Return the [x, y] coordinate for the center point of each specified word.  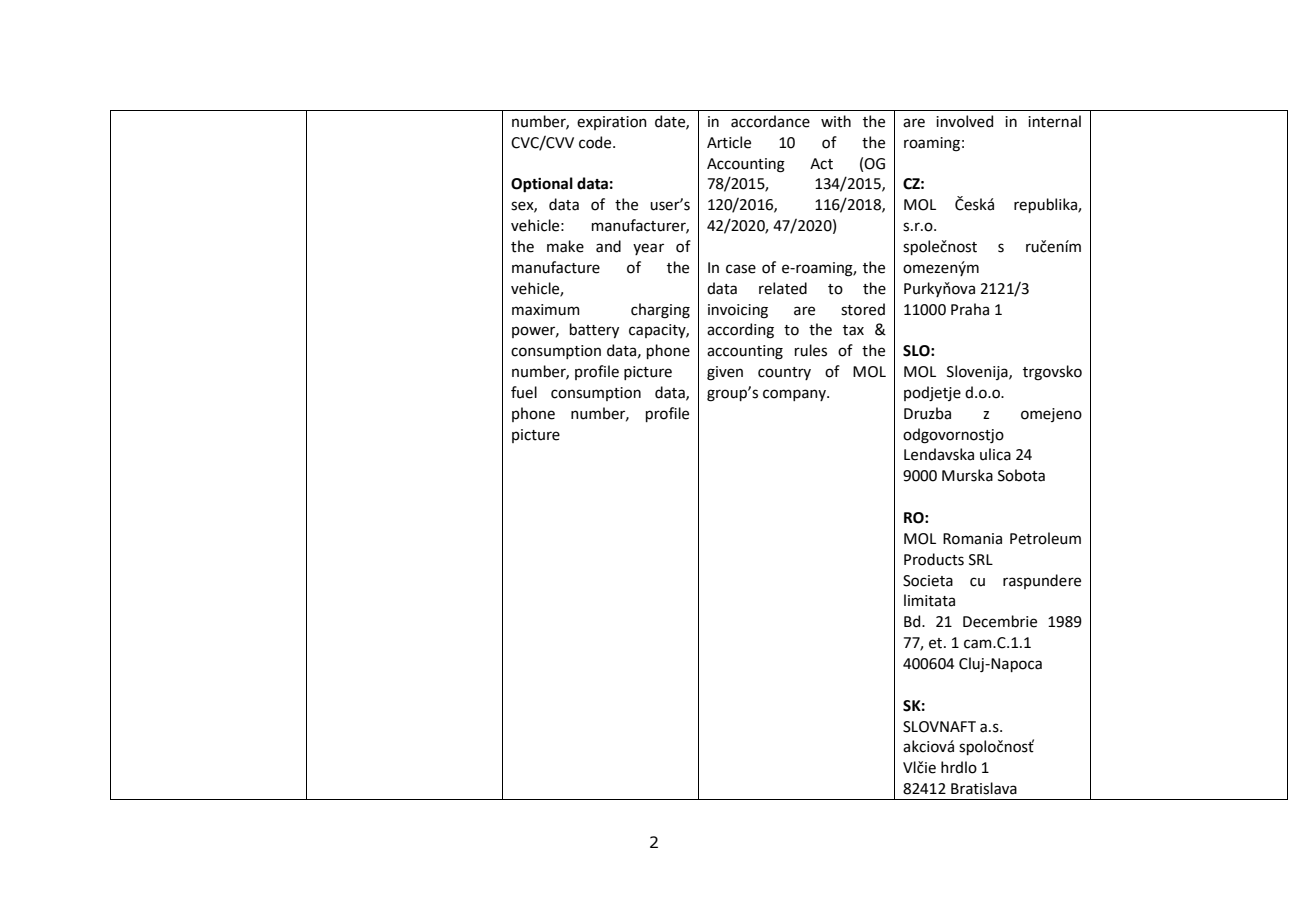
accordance [770, 121]
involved [964, 121]
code [596, 142]
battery [594, 330]
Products [934, 559]
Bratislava [984, 788]
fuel [524, 392]
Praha [970, 309]
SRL [981, 560]
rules [811, 350]
